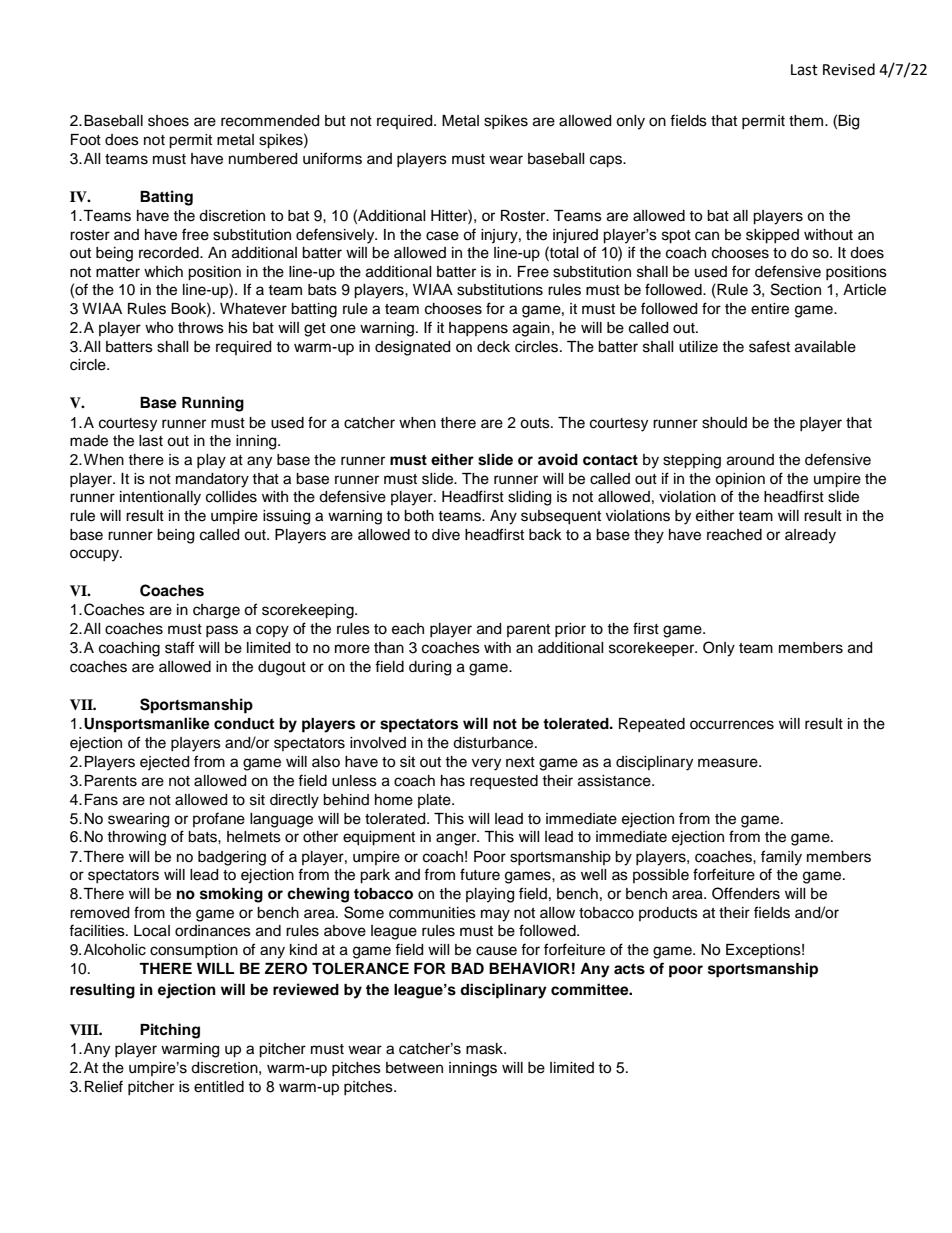 The height and width of the screenshot is (1233, 952). Describe the element at coordinates (494, 743) in the screenshot. I see `disturbance` at that location.
